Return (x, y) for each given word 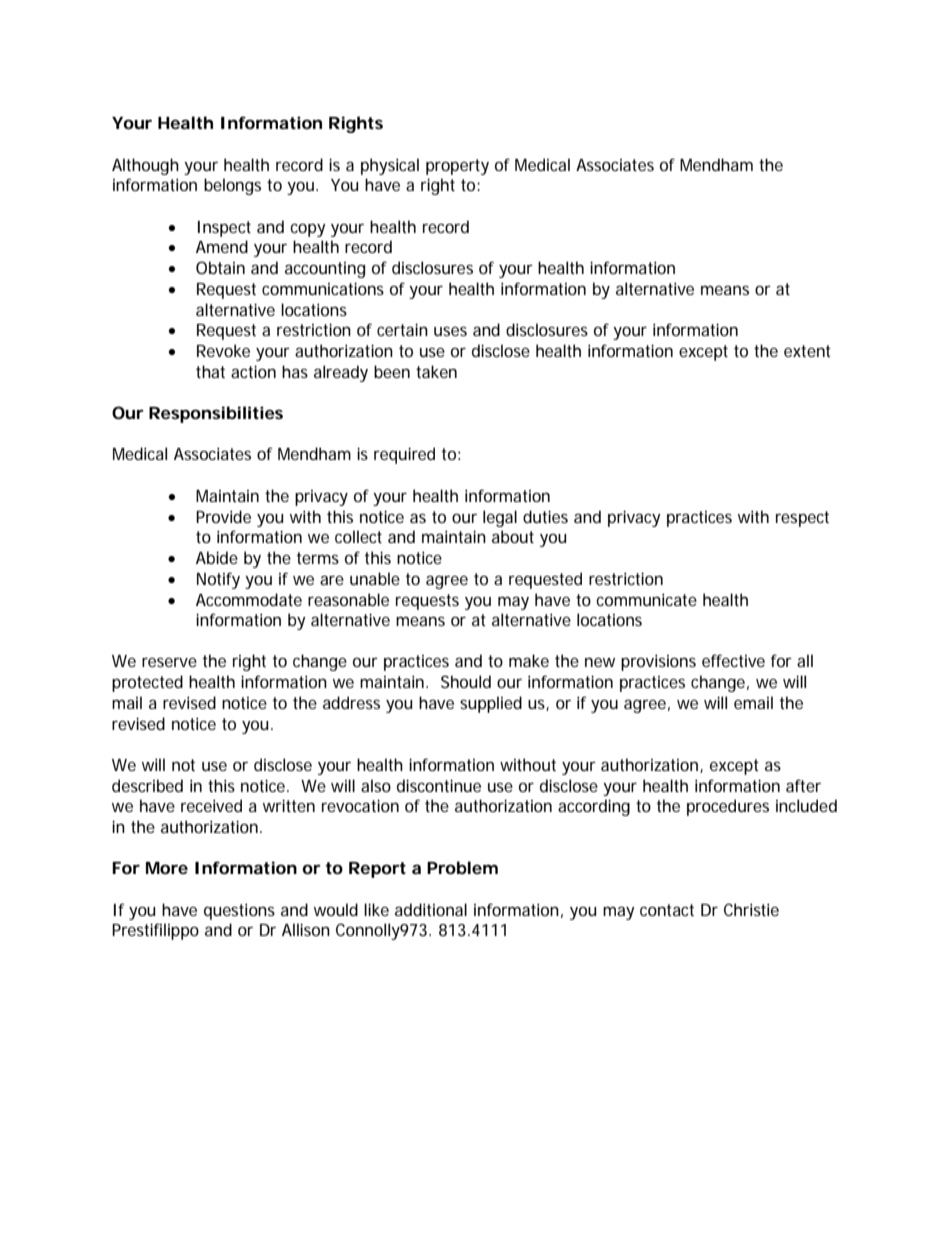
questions (239, 911)
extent (807, 351)
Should (466, 681)
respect (802, 519)
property (457, 167)
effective (733, 660)
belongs (232, 186)
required (404, 455)
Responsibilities (216, 414)
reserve (169, 662)
